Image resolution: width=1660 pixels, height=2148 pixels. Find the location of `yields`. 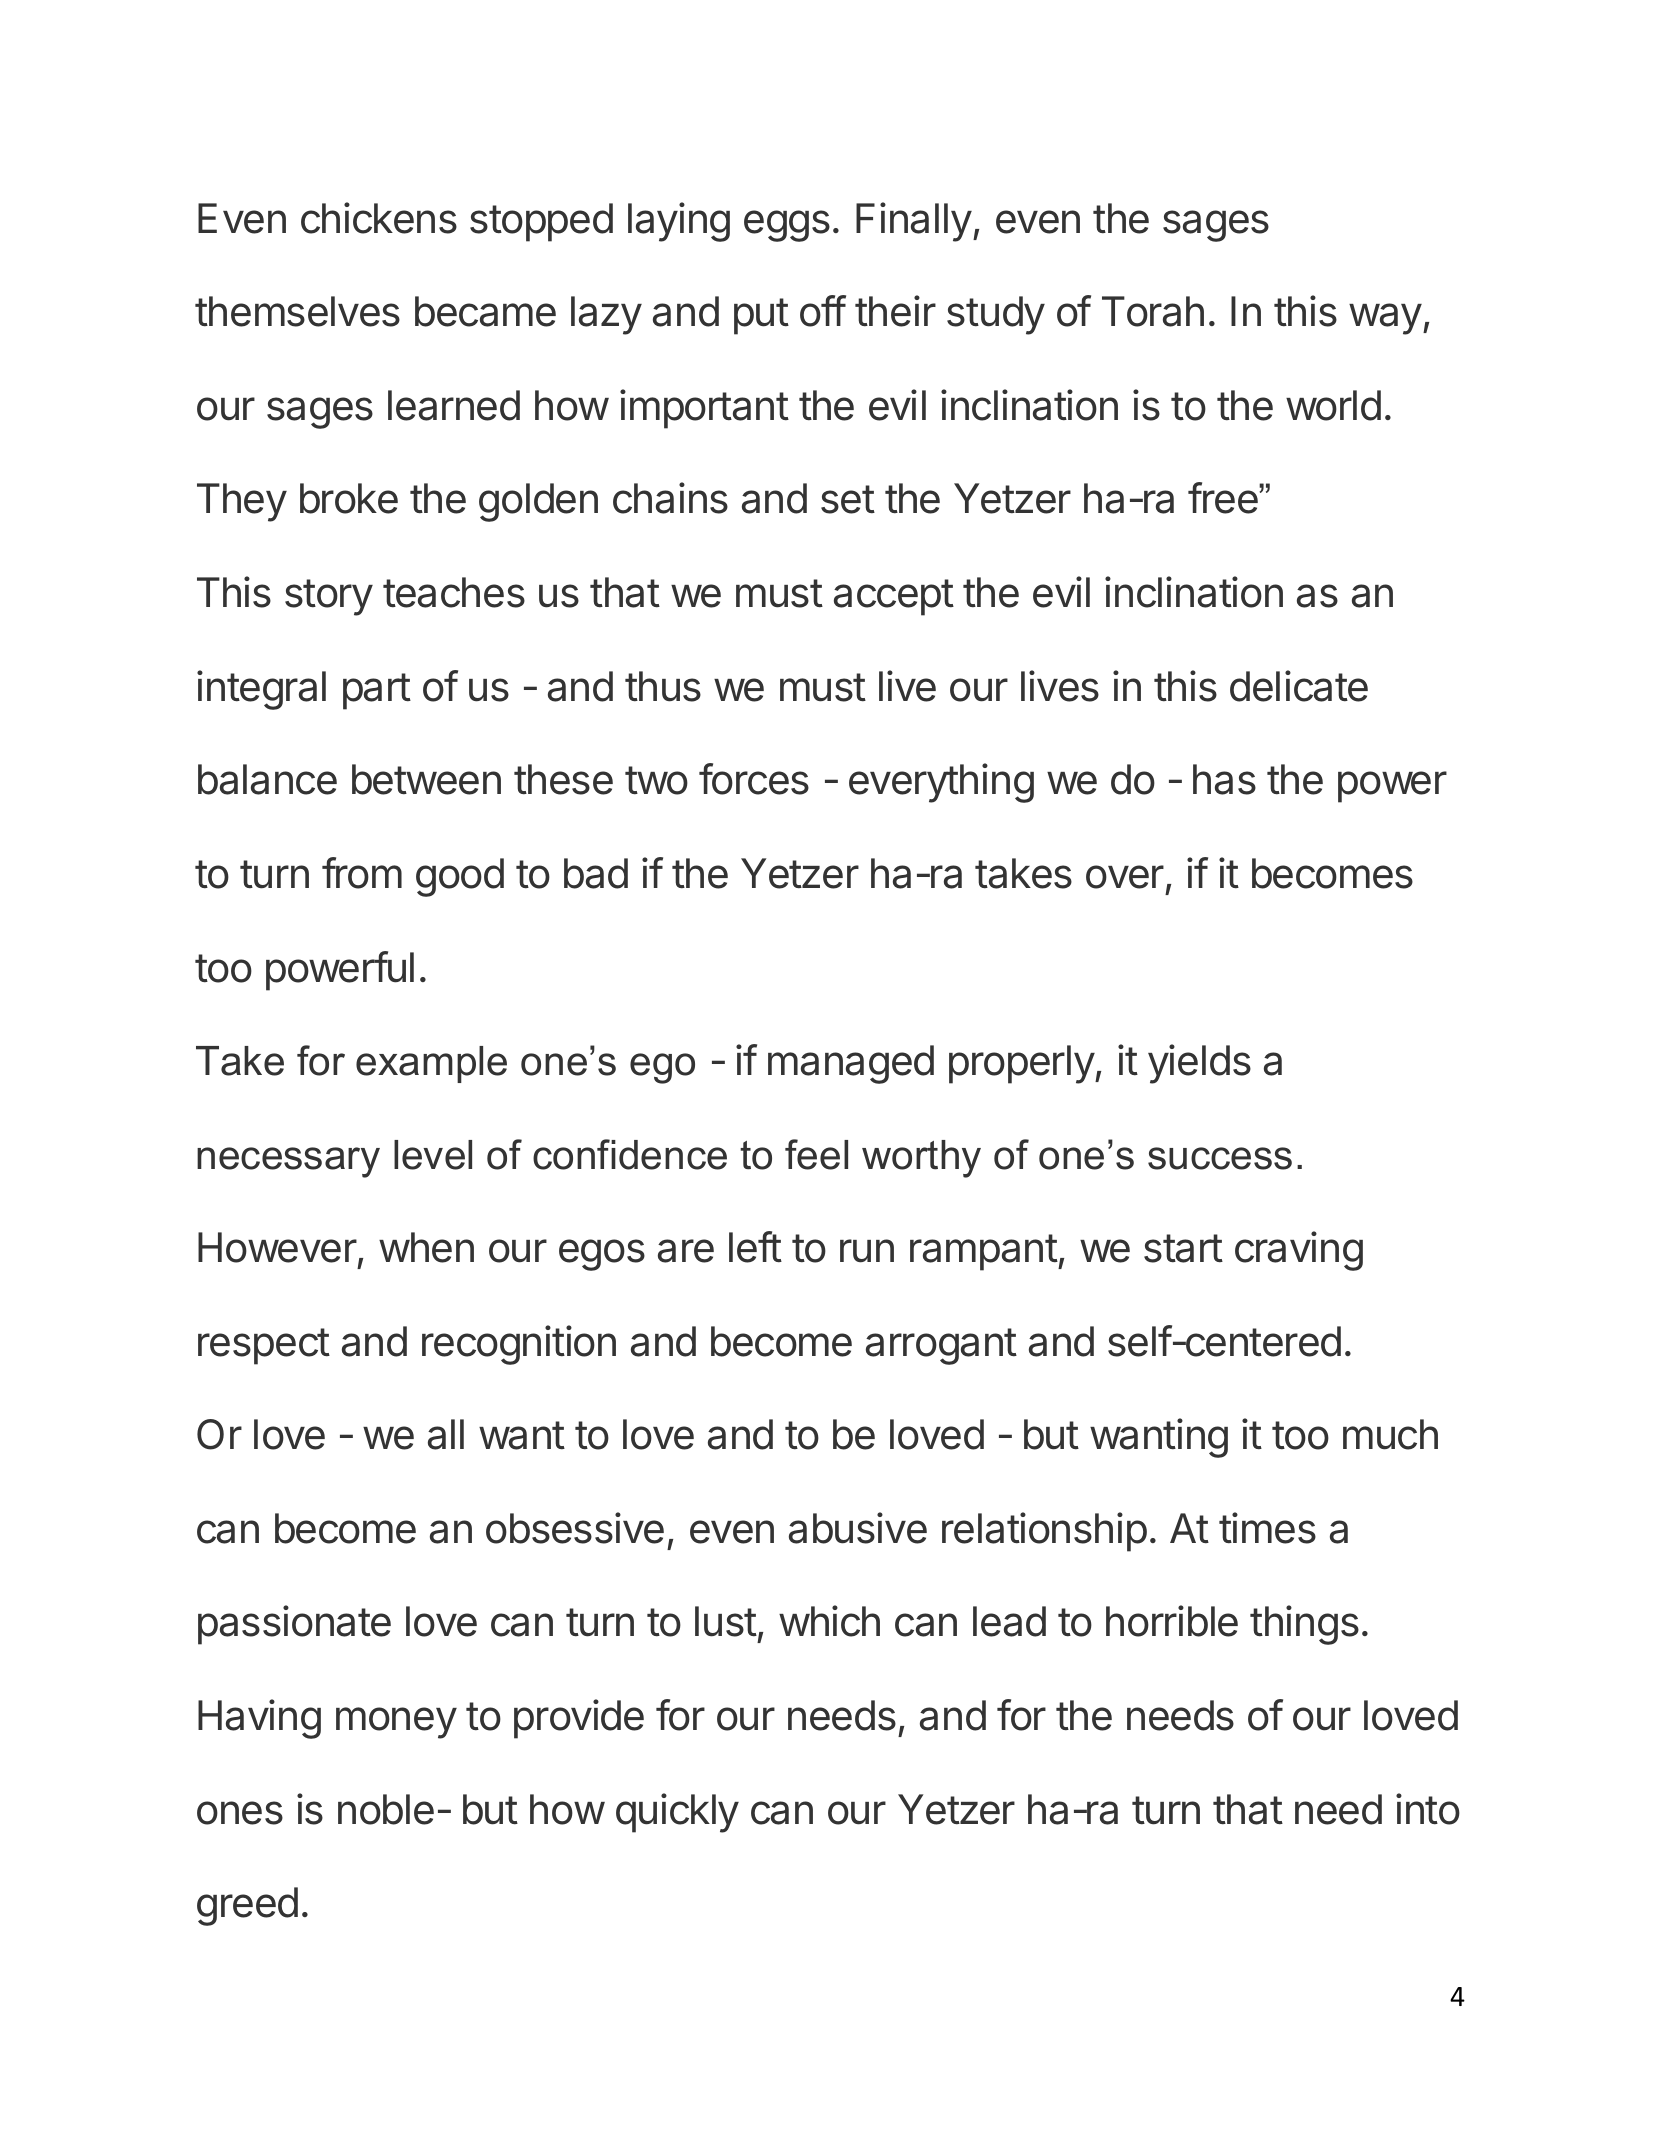

yields is located at coordinates (1199, 1064).
